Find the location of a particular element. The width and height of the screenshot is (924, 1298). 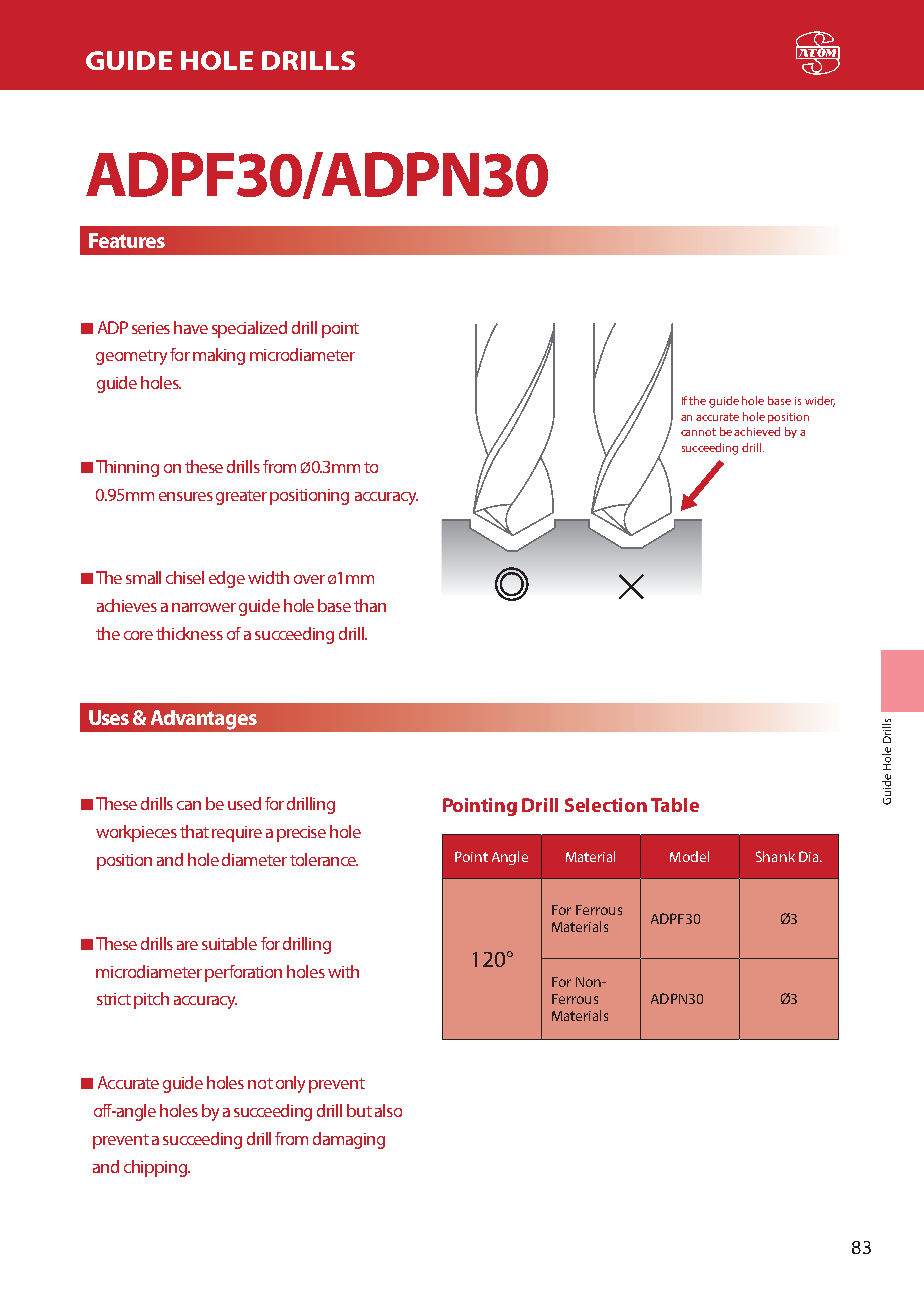

but is located at coordinates (359, 1110).
